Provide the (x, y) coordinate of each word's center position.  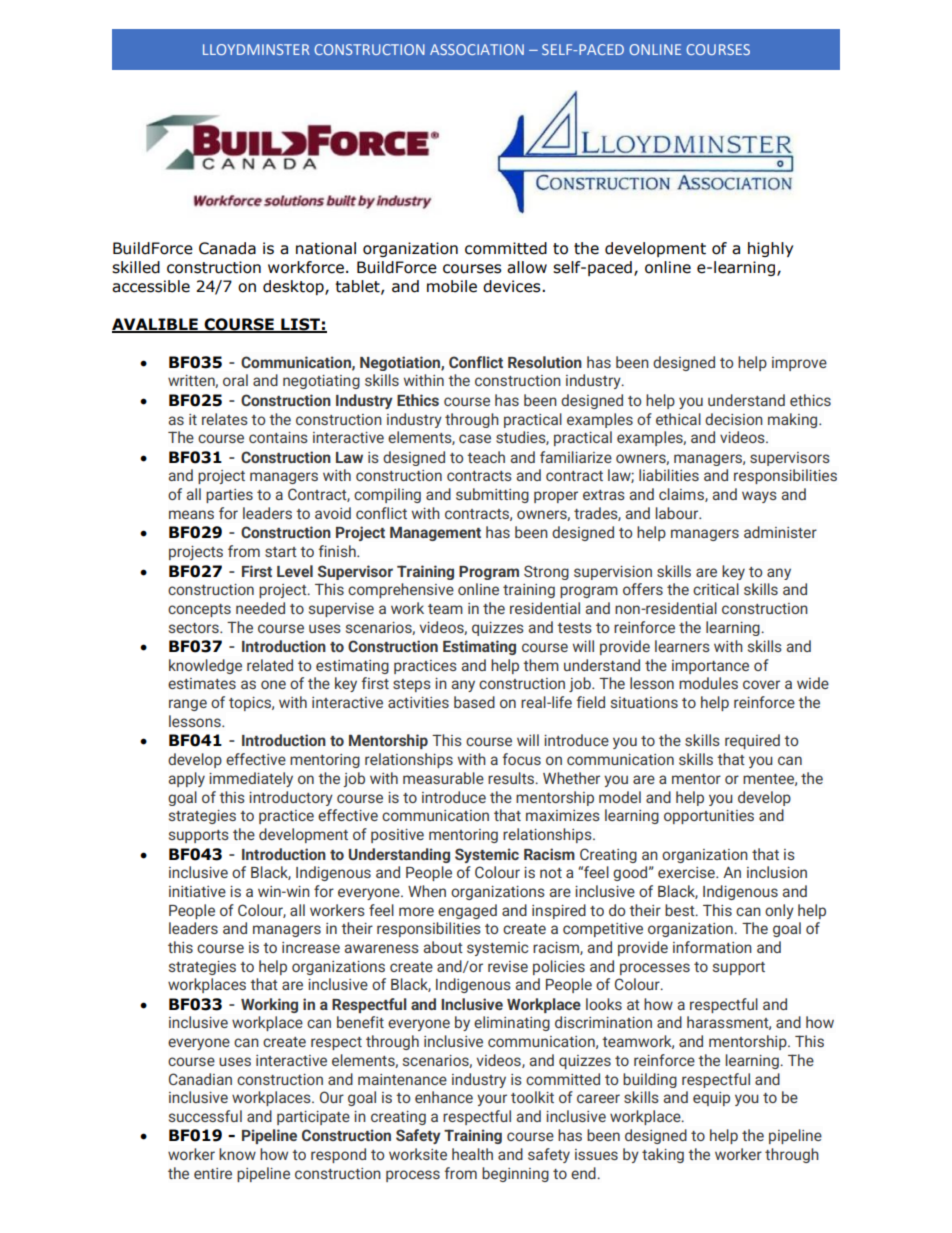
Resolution (545, 362)
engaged (467, 911)
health (472, 1154)
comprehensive (401, 590)
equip (711, 1099)
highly (770, 249)
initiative (197, 891)
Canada (227, 248)
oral (235, 380)
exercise (687, 872)
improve (799, 364)
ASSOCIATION (477, 49)
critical (716, 589)
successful (205, 1116)
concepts (199, 610)
